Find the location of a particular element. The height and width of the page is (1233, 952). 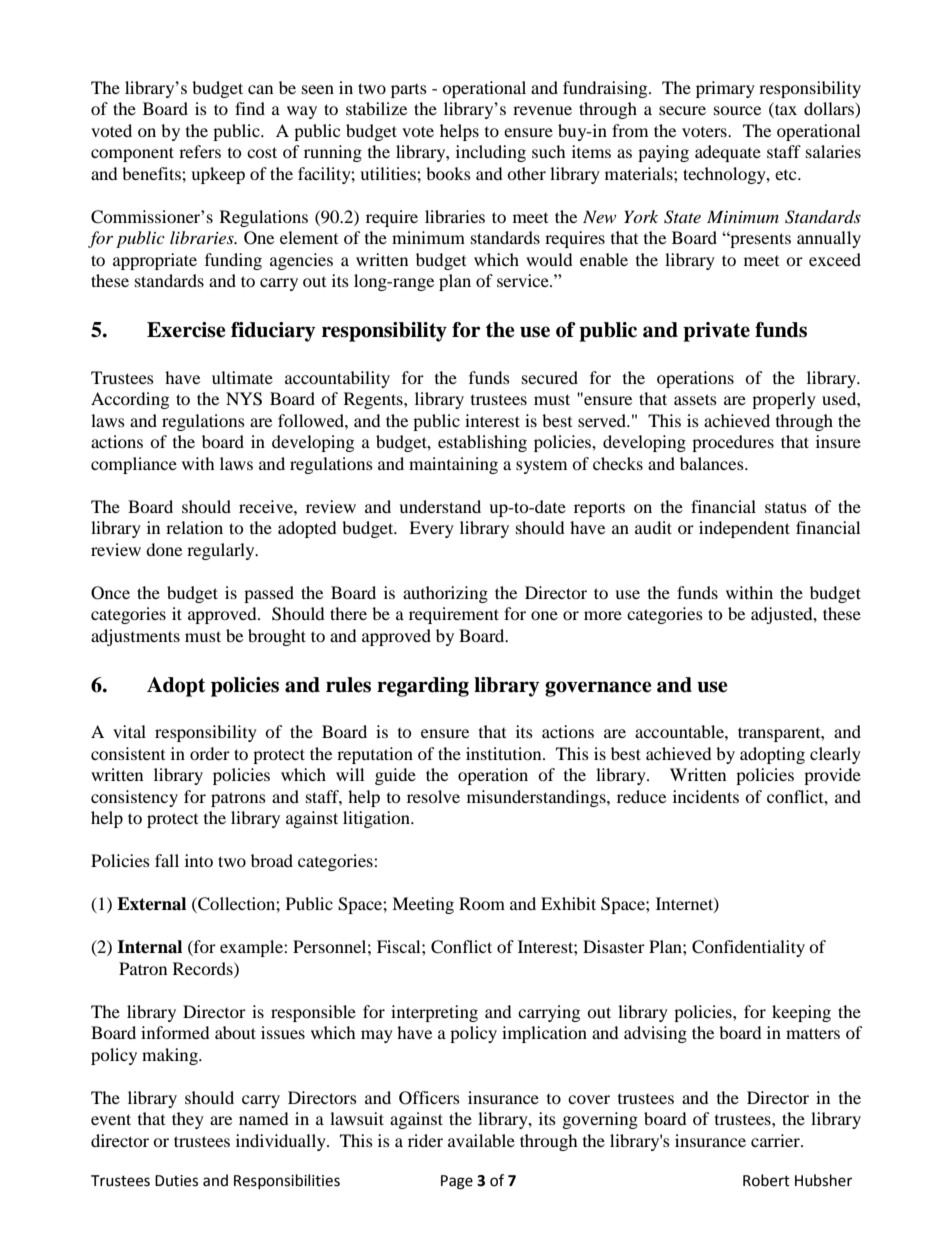

adjustments is located at coordinates (135, 637).
